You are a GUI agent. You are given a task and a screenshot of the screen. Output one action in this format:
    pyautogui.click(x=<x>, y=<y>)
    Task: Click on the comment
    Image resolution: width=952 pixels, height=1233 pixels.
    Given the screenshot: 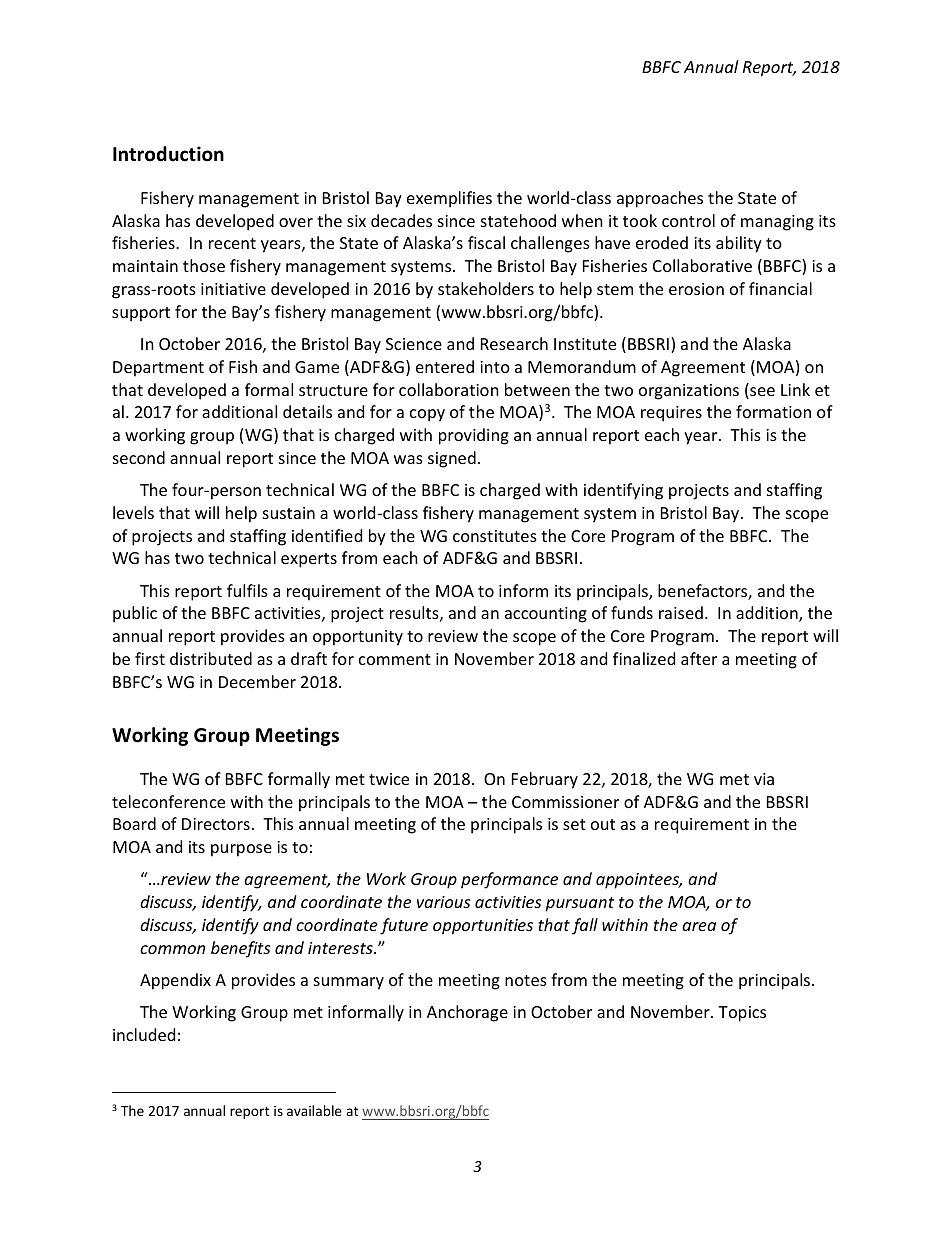 What is the action you would take?
    pyautogui.click(x=395, y=659)
